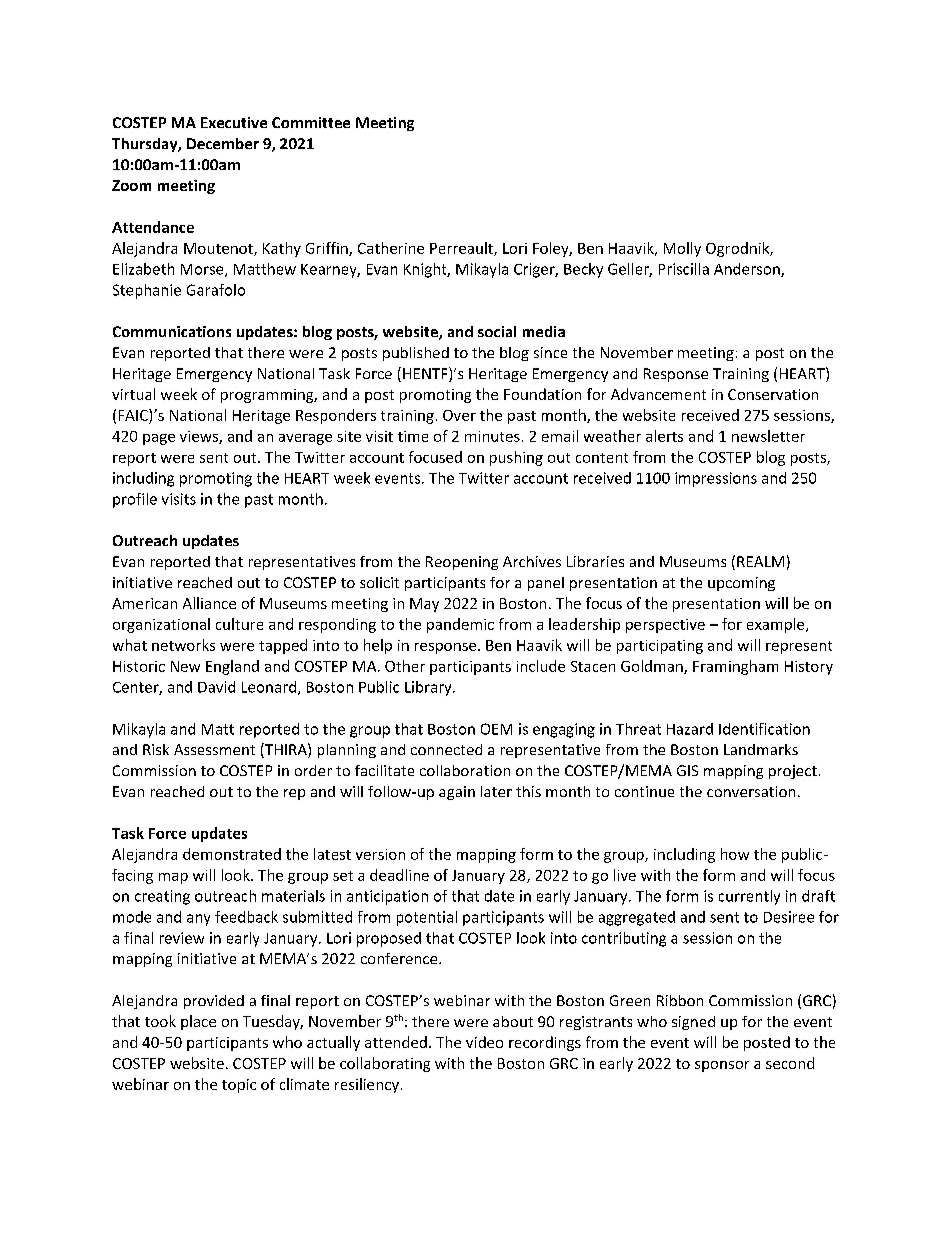 Image resolution: width=952 pixels, height=1233 pixels. I want to click on demonstrated, so click(232, 854).
